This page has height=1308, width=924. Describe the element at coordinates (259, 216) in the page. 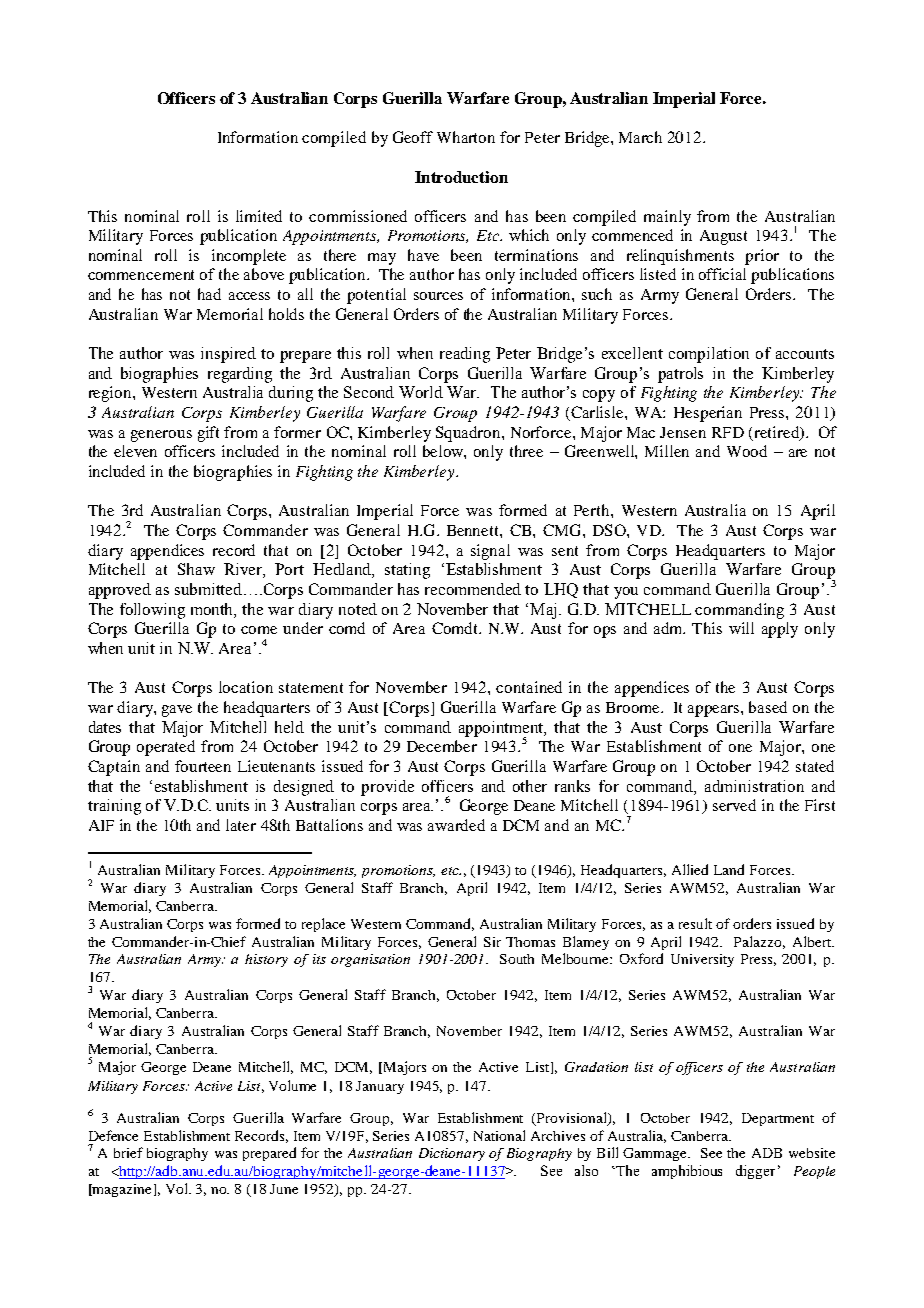

I see `limited` at that location.
